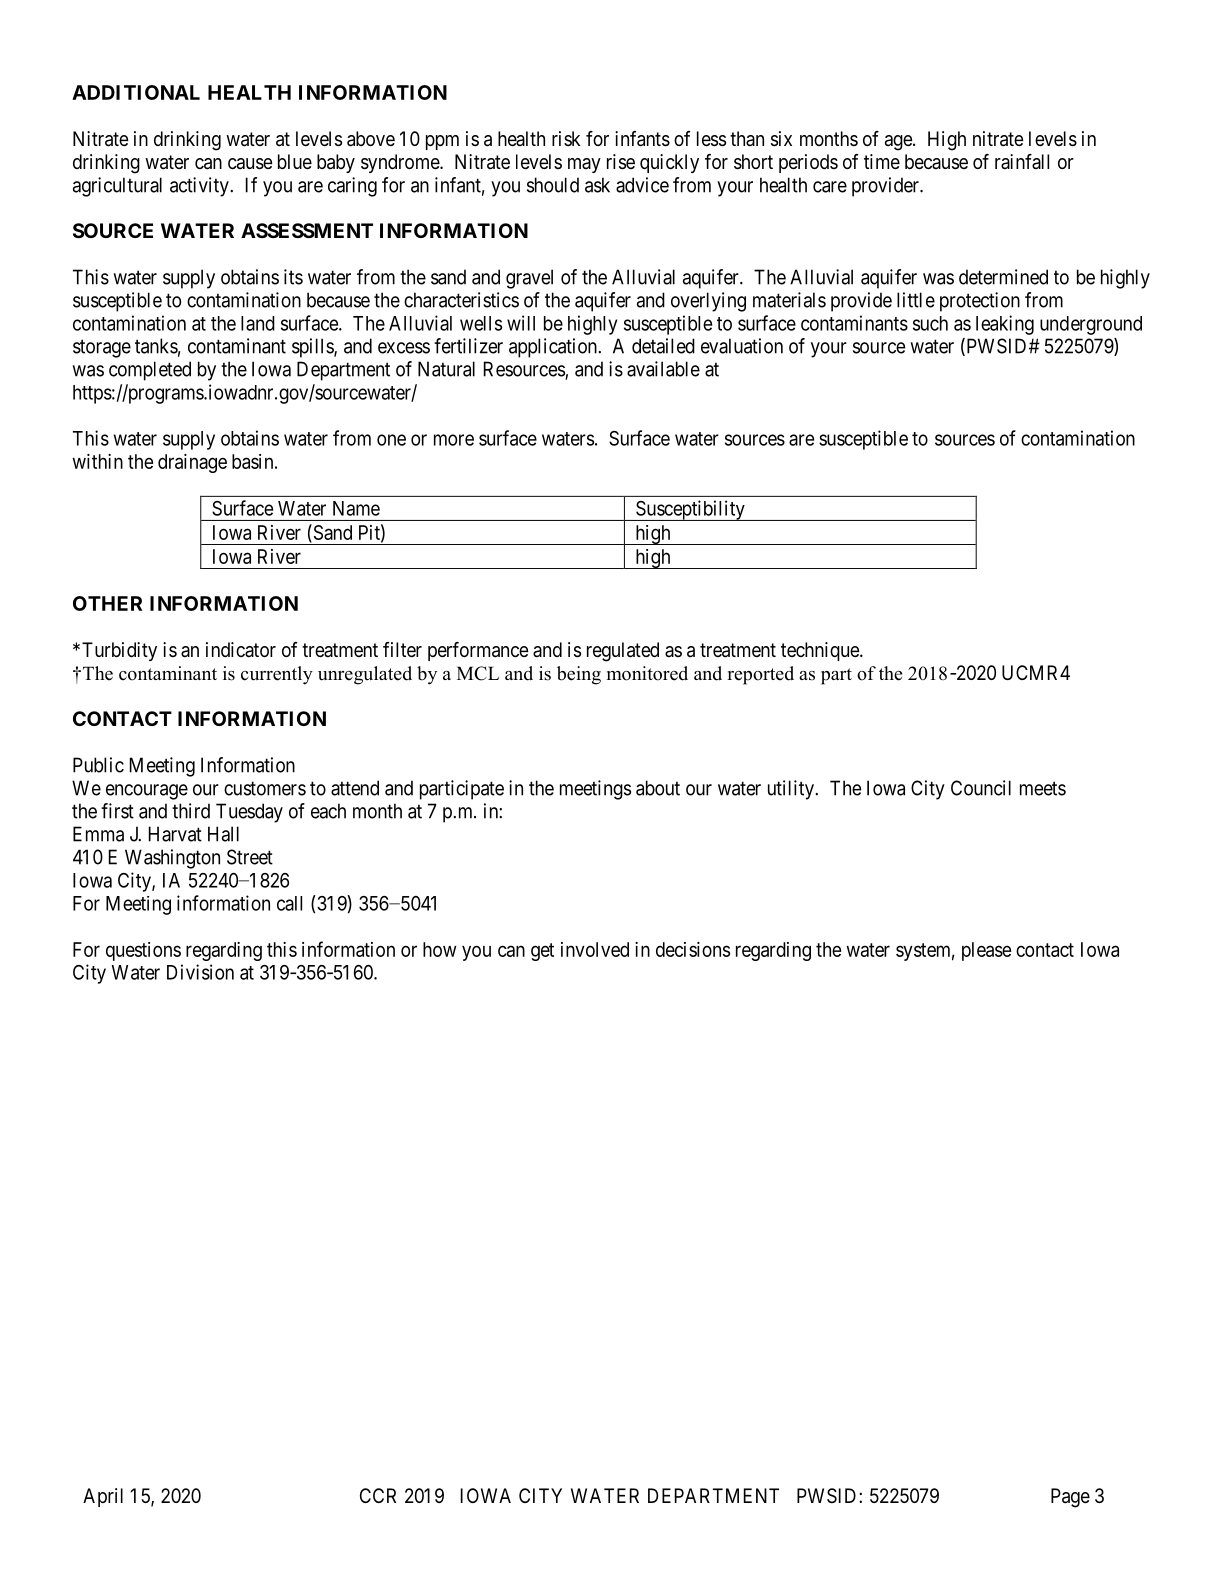  What do you see at coordinates (658, 788) in the screenshot?
I see `about` at bounding box center [658, 788].
